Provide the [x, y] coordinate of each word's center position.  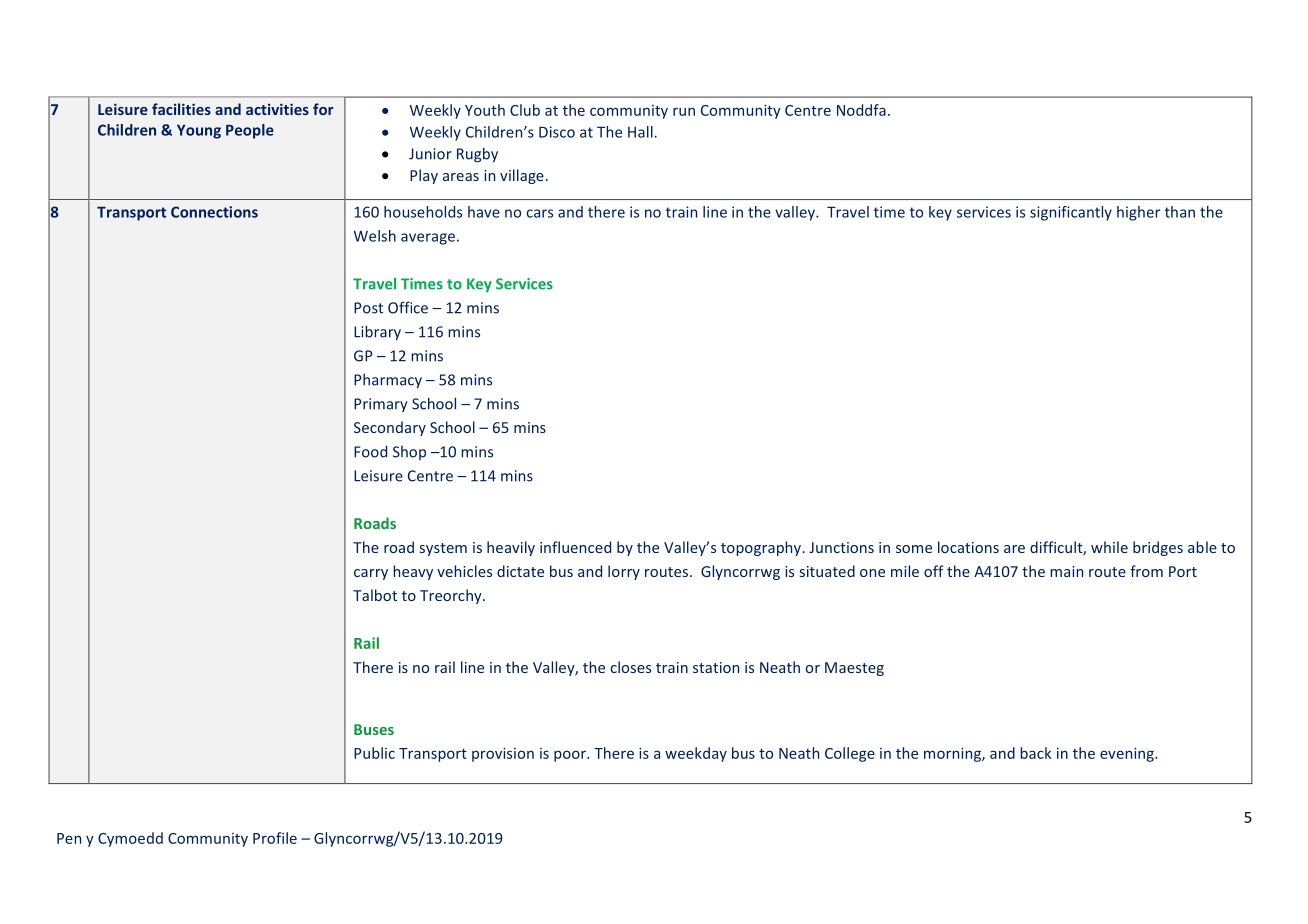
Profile [275, 838]
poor [571, 756]
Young [199, 131]
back [1036, 753]
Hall [640, 132]
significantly [1071, 213]
